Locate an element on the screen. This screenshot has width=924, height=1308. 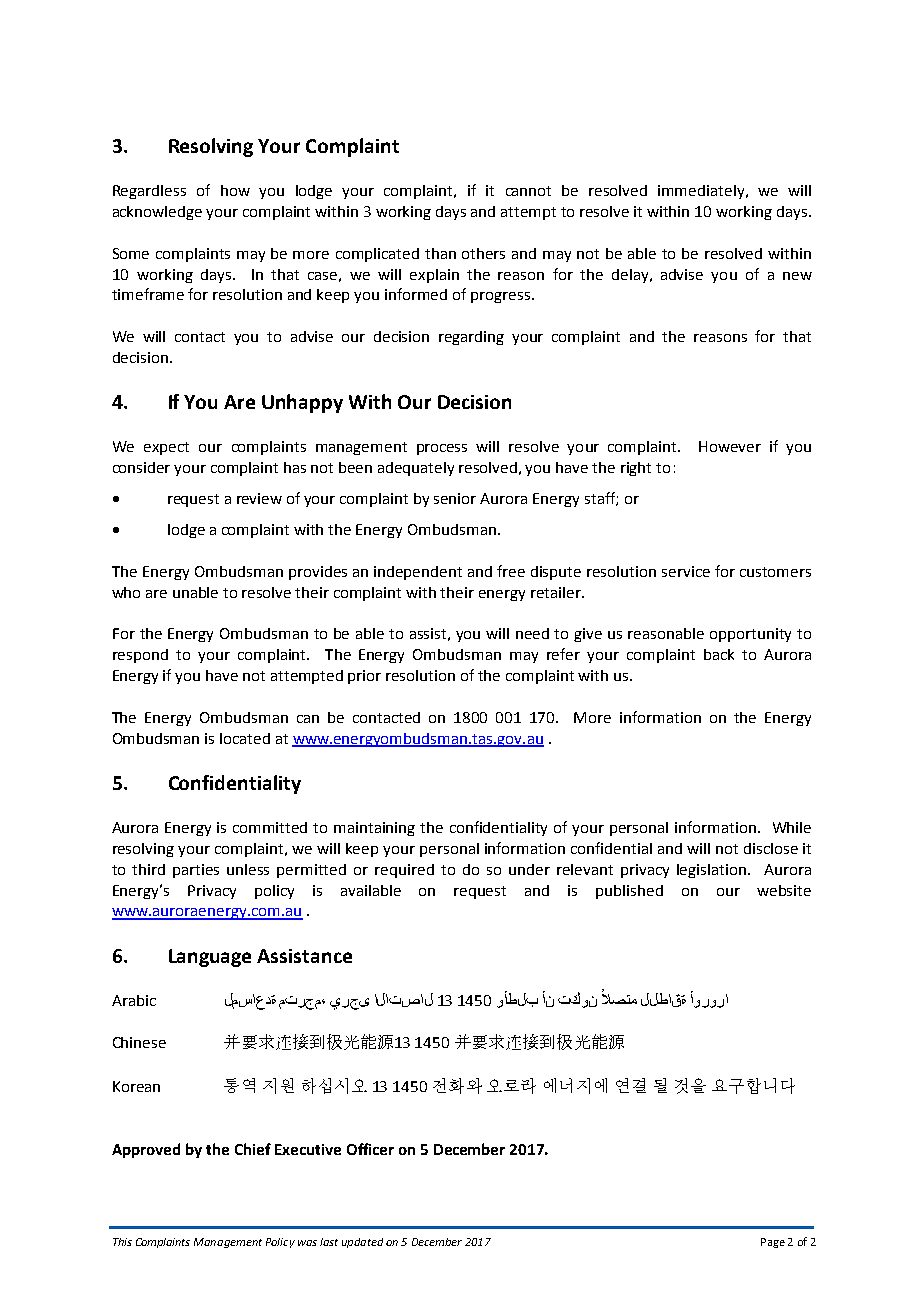
prior is located at coordinates (364, 677).
